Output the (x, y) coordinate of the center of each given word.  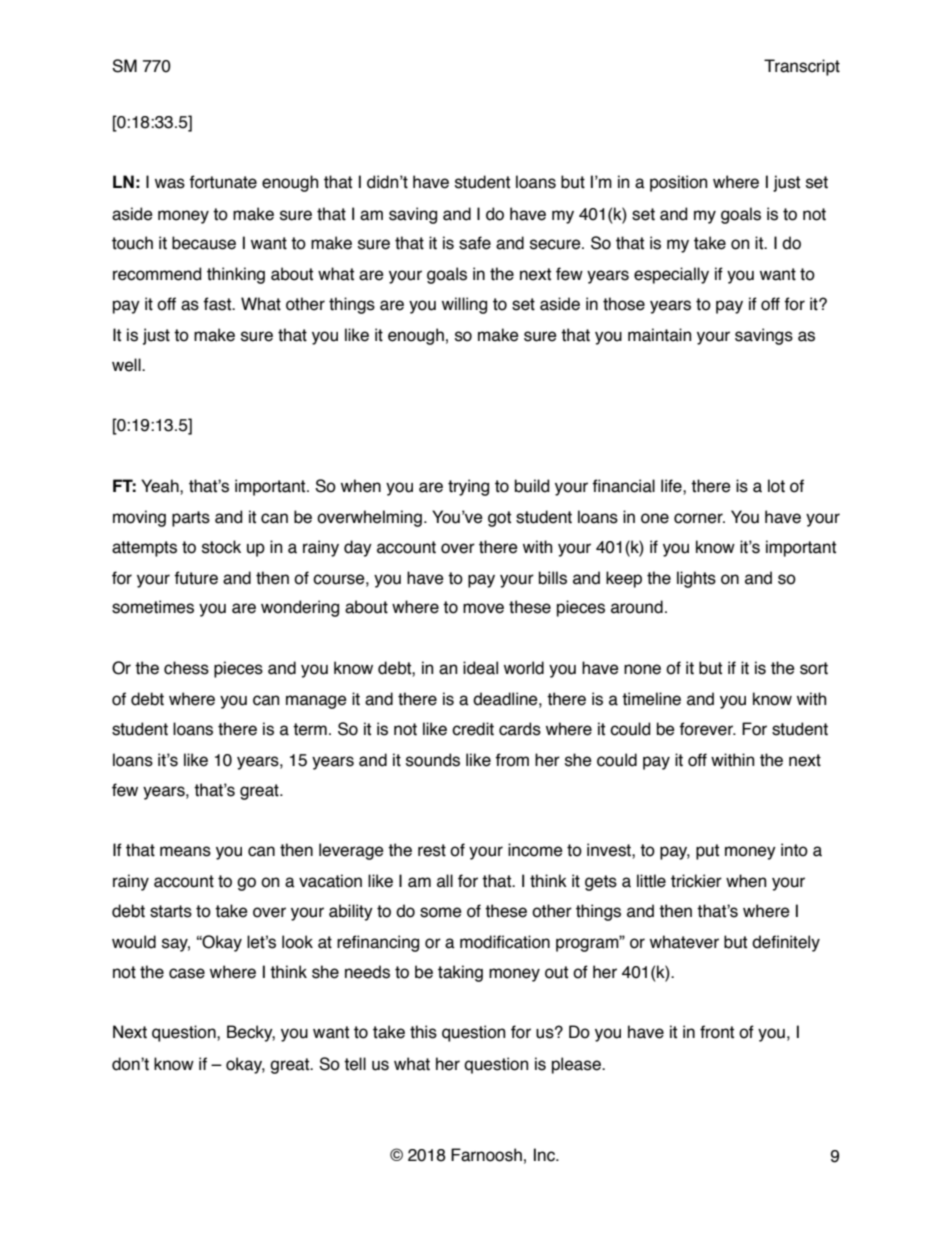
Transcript (802, 67)
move (483, 608)
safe (475, 243)
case (187, 973)
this (423, 1032)
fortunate (223, 182)
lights (696, 579)
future (196, 578)
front (717, 1032)
